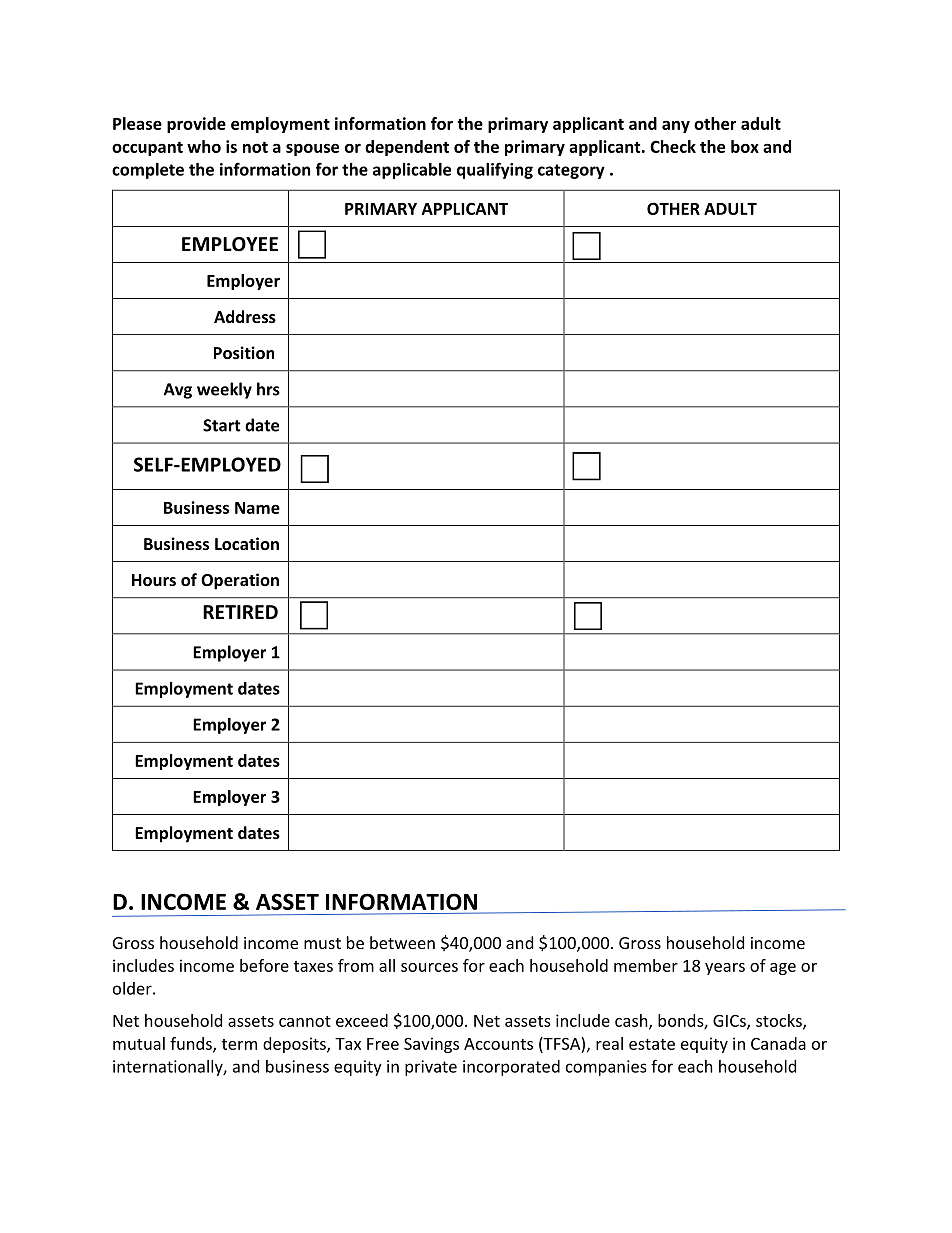 The image size is (952, 1233). Describe the element at coordinates (240, 581) in the document. I see `Operation` at that location.
